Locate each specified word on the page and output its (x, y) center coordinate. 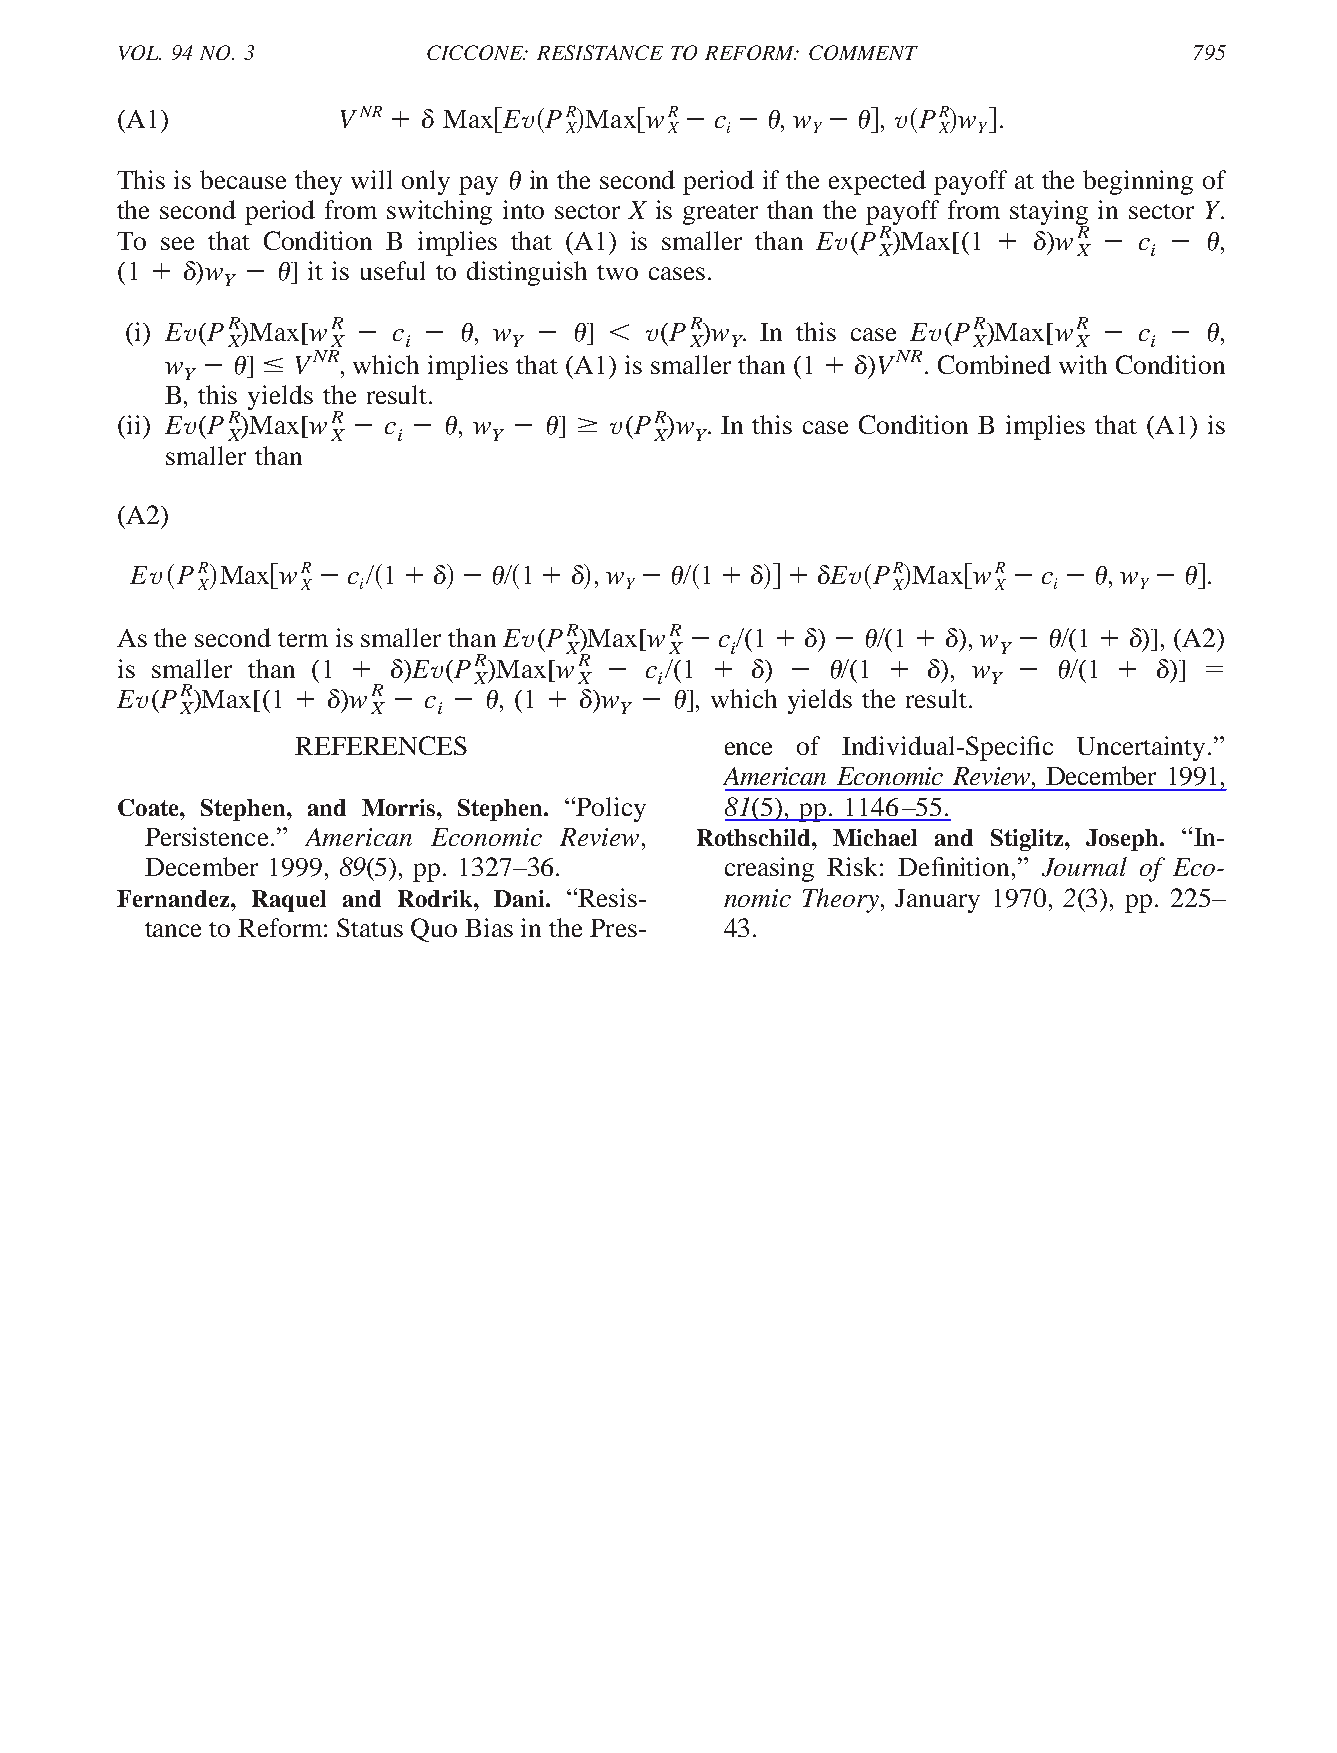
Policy (610, 809)
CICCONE (476, 52)
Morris (400, 807)
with (1083, 364)
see (177, 243)
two (617, 272)
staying (1049, 214)
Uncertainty (1141, 748)
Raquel (289, 901)
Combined (994, 364)
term (303, 639)
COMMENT (863, 52)
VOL (140, 52)
